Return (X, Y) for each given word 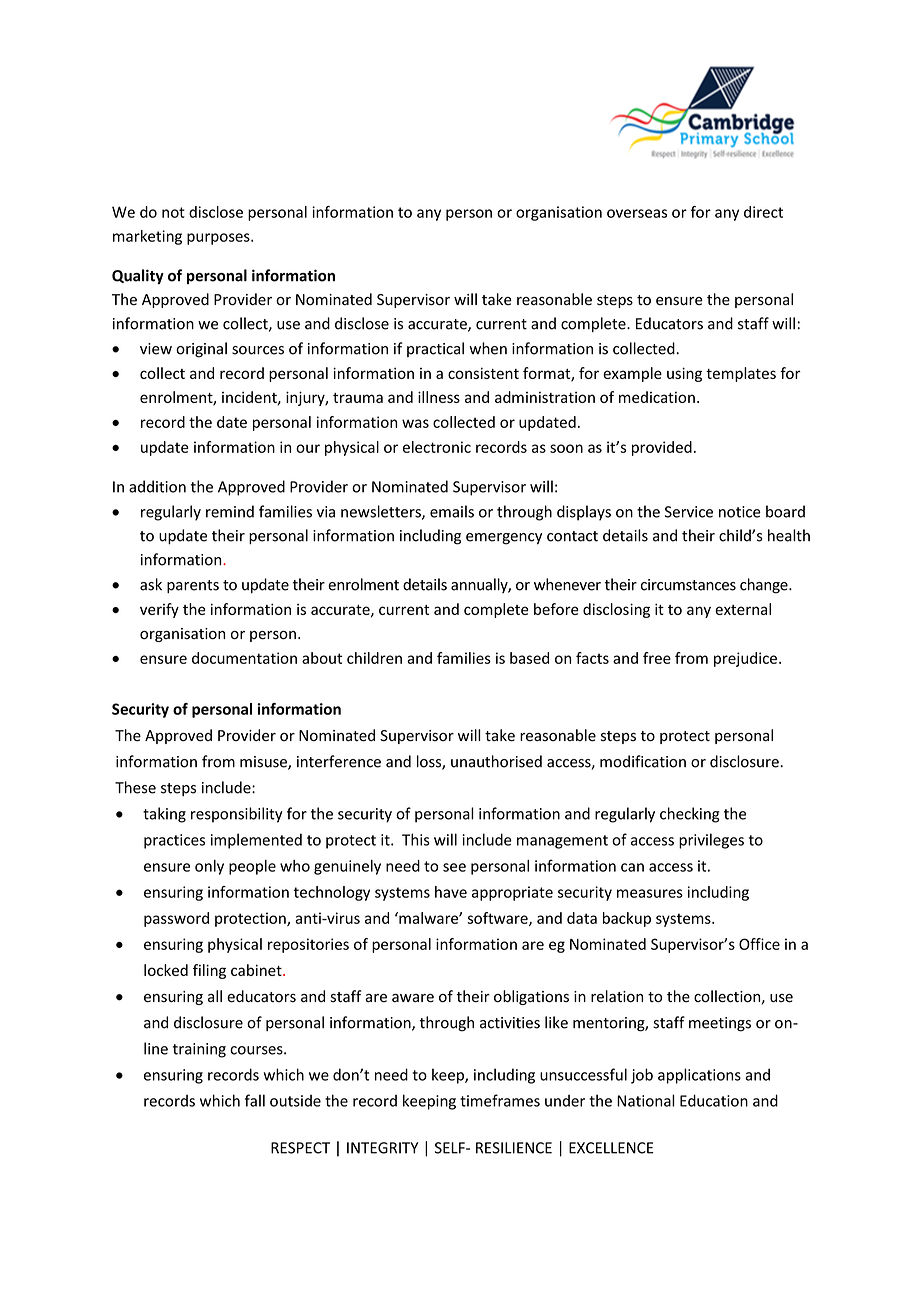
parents (193, 586)
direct (763, 212)
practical (435, 349)
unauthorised (496, 761)
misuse (264, 763)
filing (209, 971)
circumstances (688, 585)
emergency (504, 539)
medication (657, 397)
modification (643, 761)
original (201, 350)
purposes (219, 239)
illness (439, 397)
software (498, 919)
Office (759, 944)
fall (255, 1100)
